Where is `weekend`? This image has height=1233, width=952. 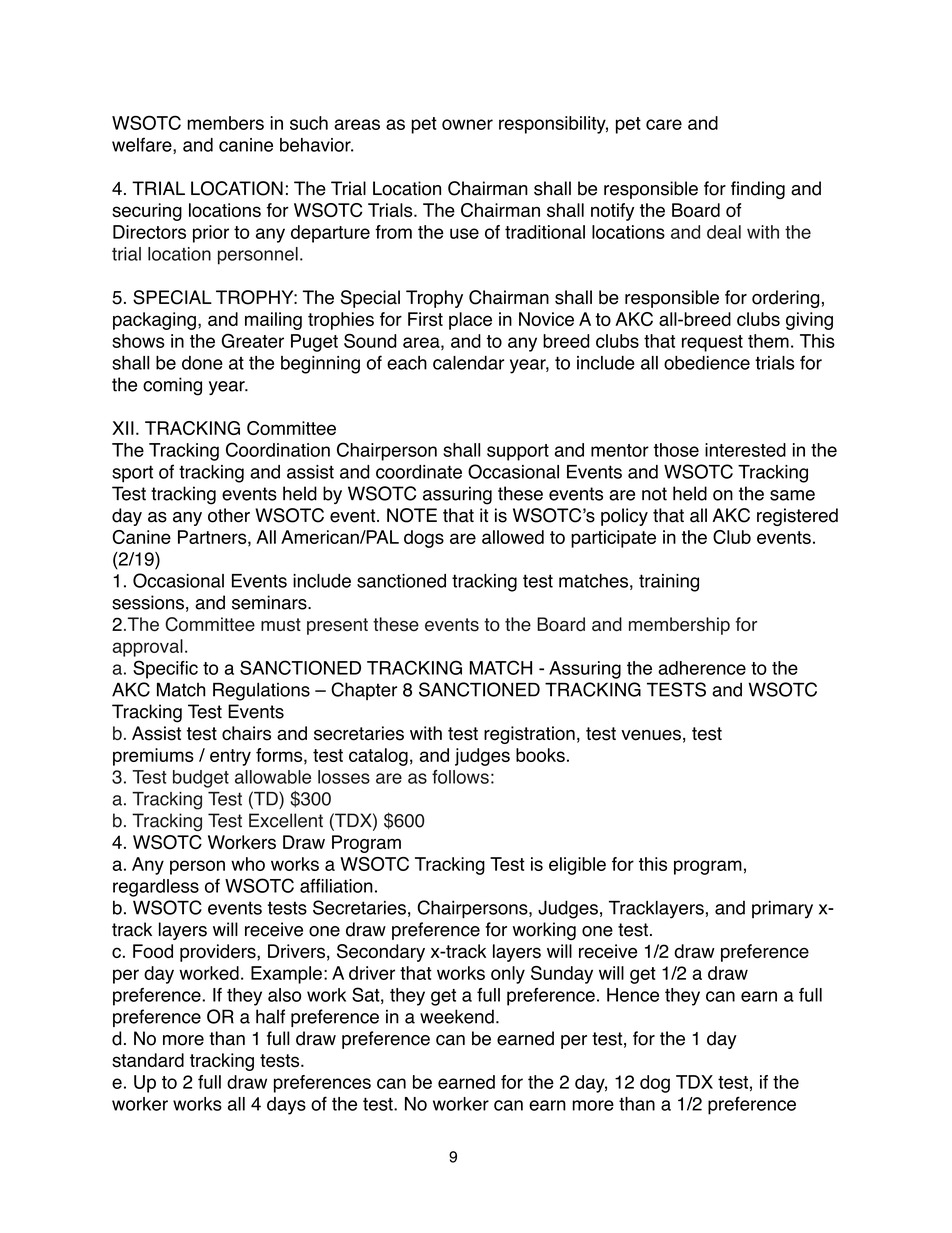
weekend is located at coordinates (457, 1016).
